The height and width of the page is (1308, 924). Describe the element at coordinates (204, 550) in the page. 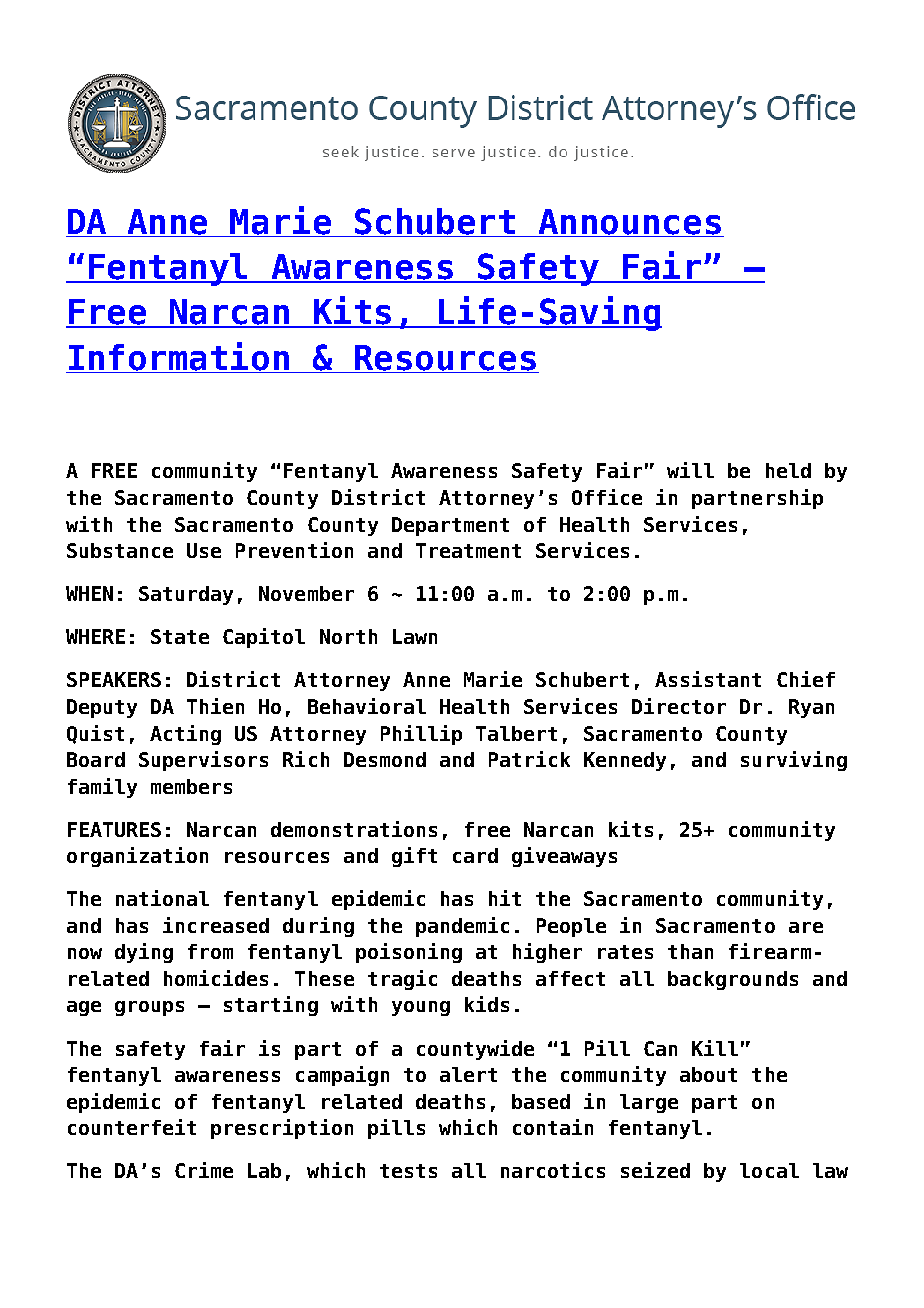

I see `Use` at that location.
